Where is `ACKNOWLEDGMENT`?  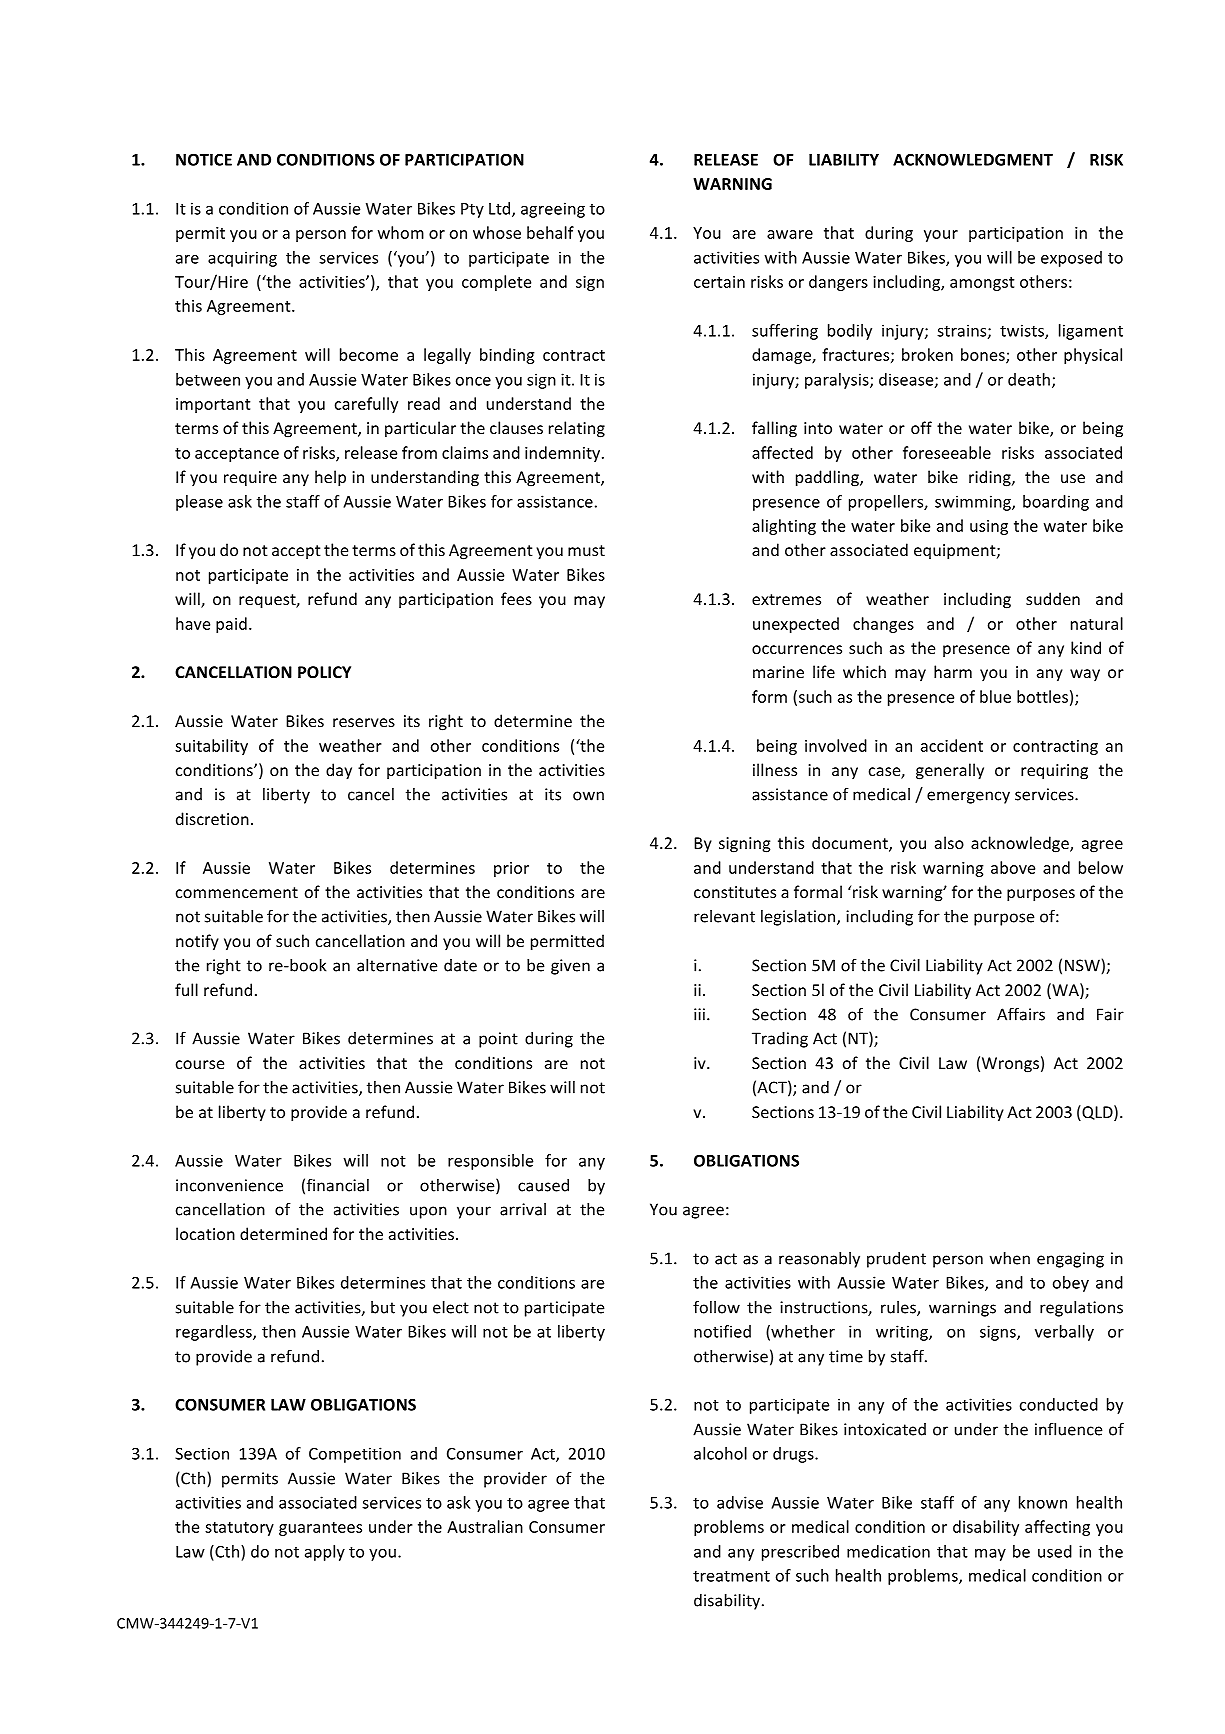
ACKNOWLEDGMENT is located at coordinates (973, 159).
